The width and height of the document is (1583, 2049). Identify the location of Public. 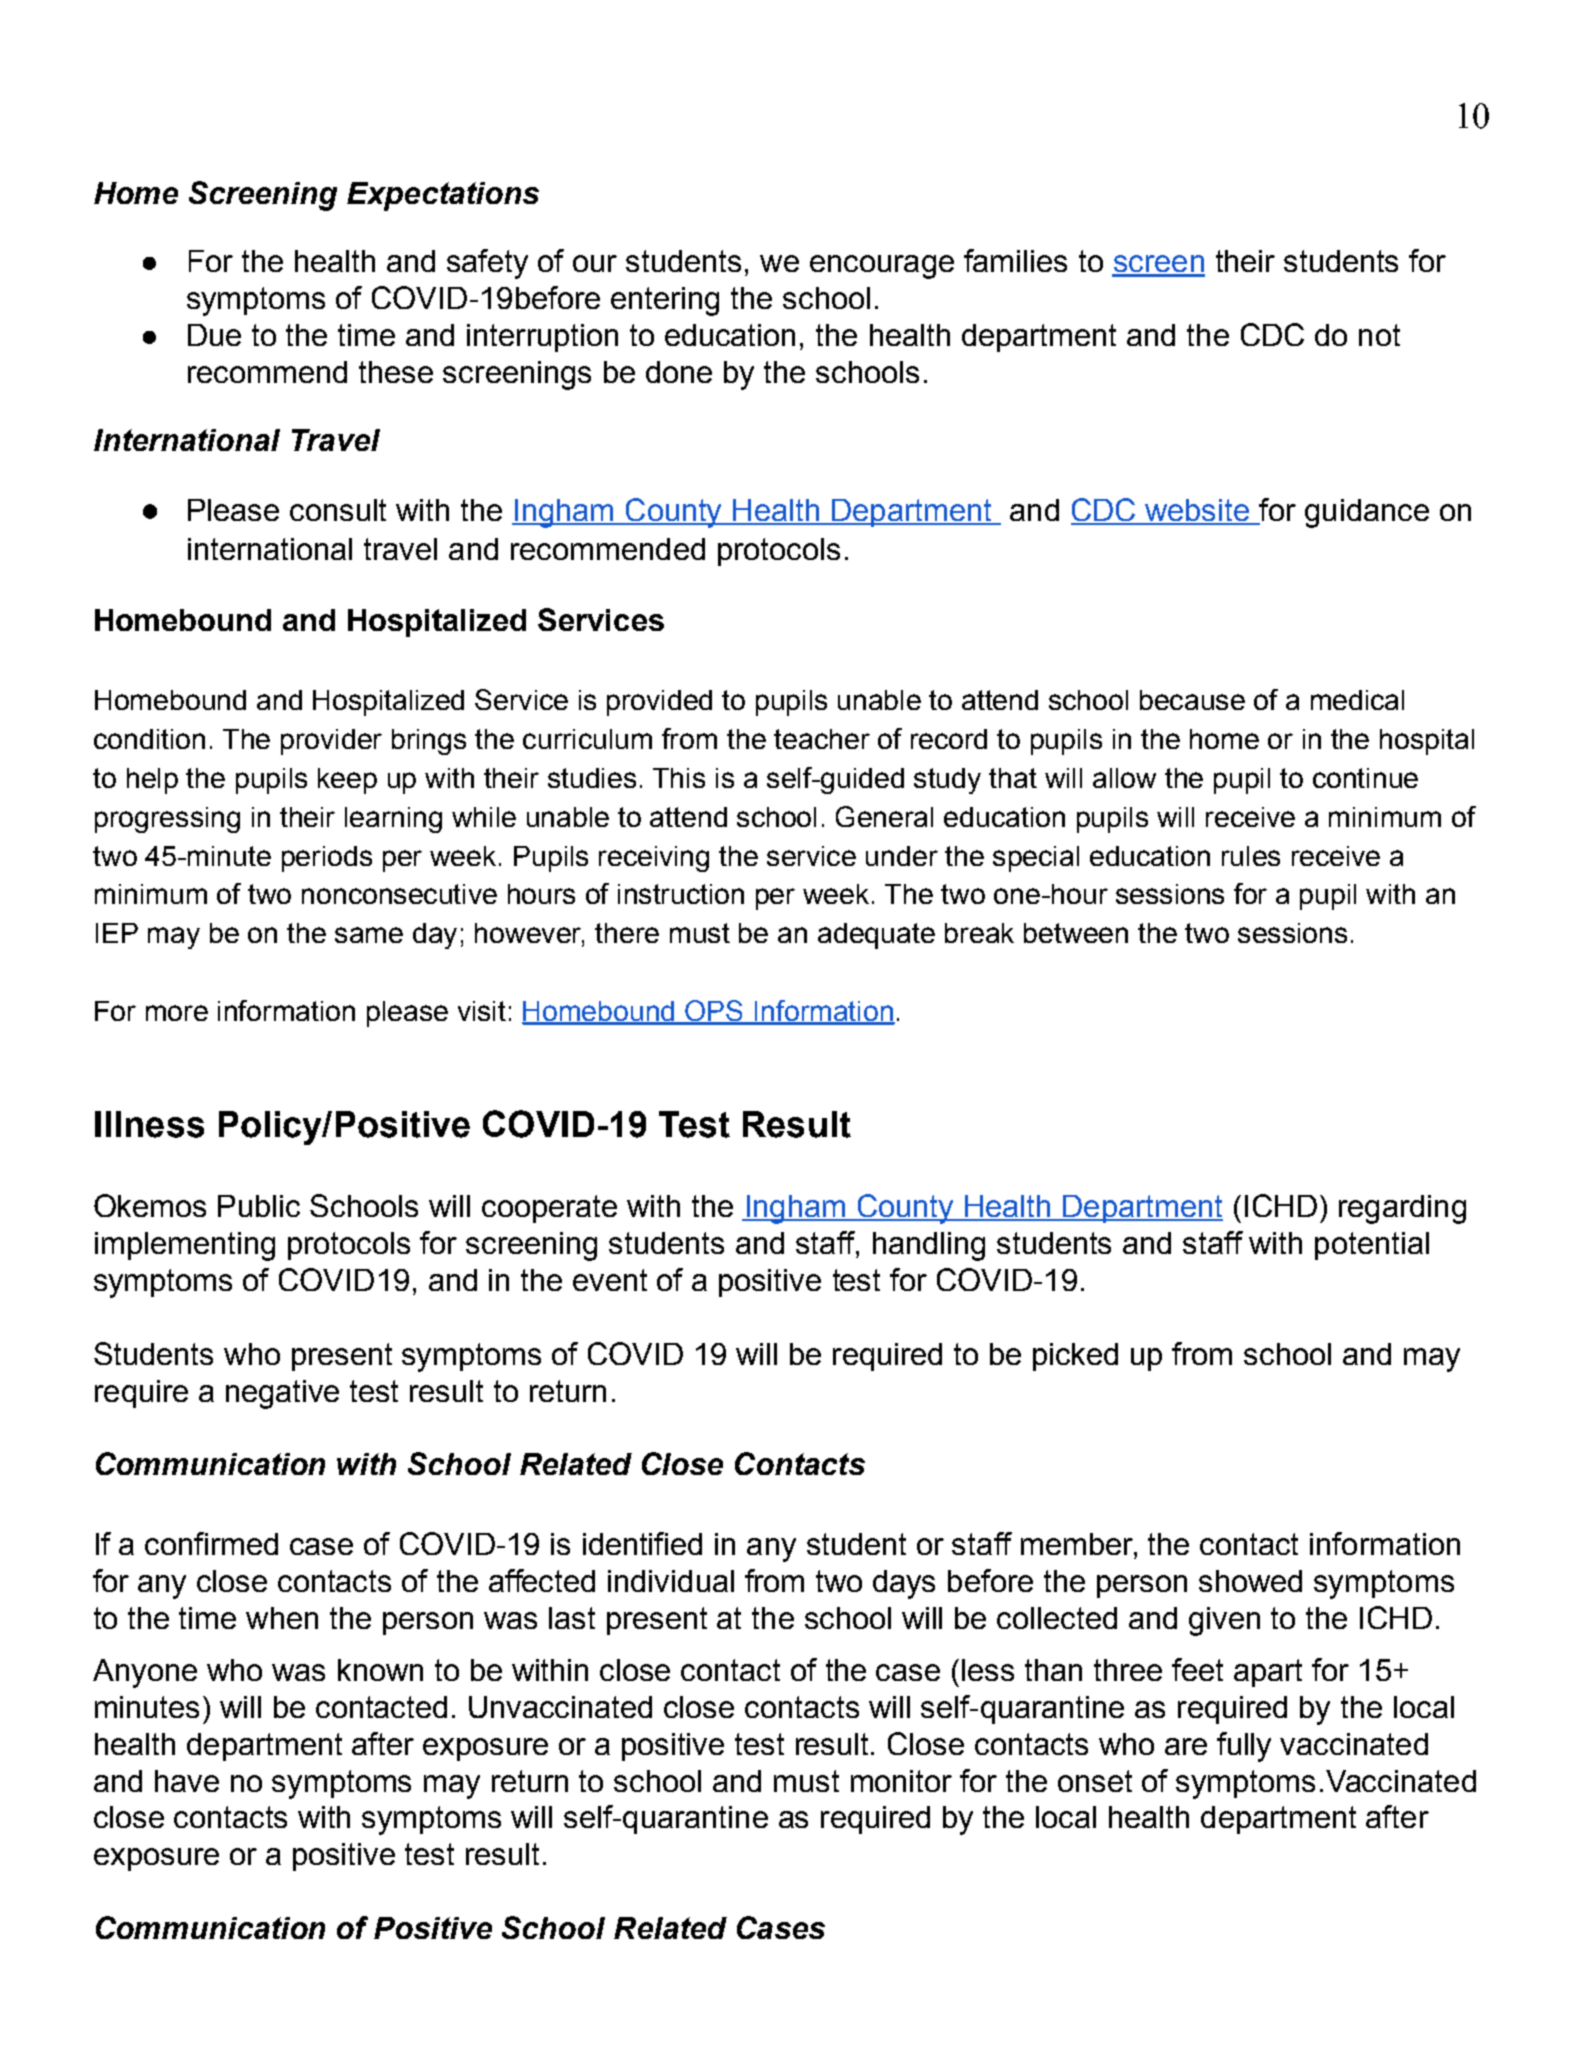
(259, 1206).
